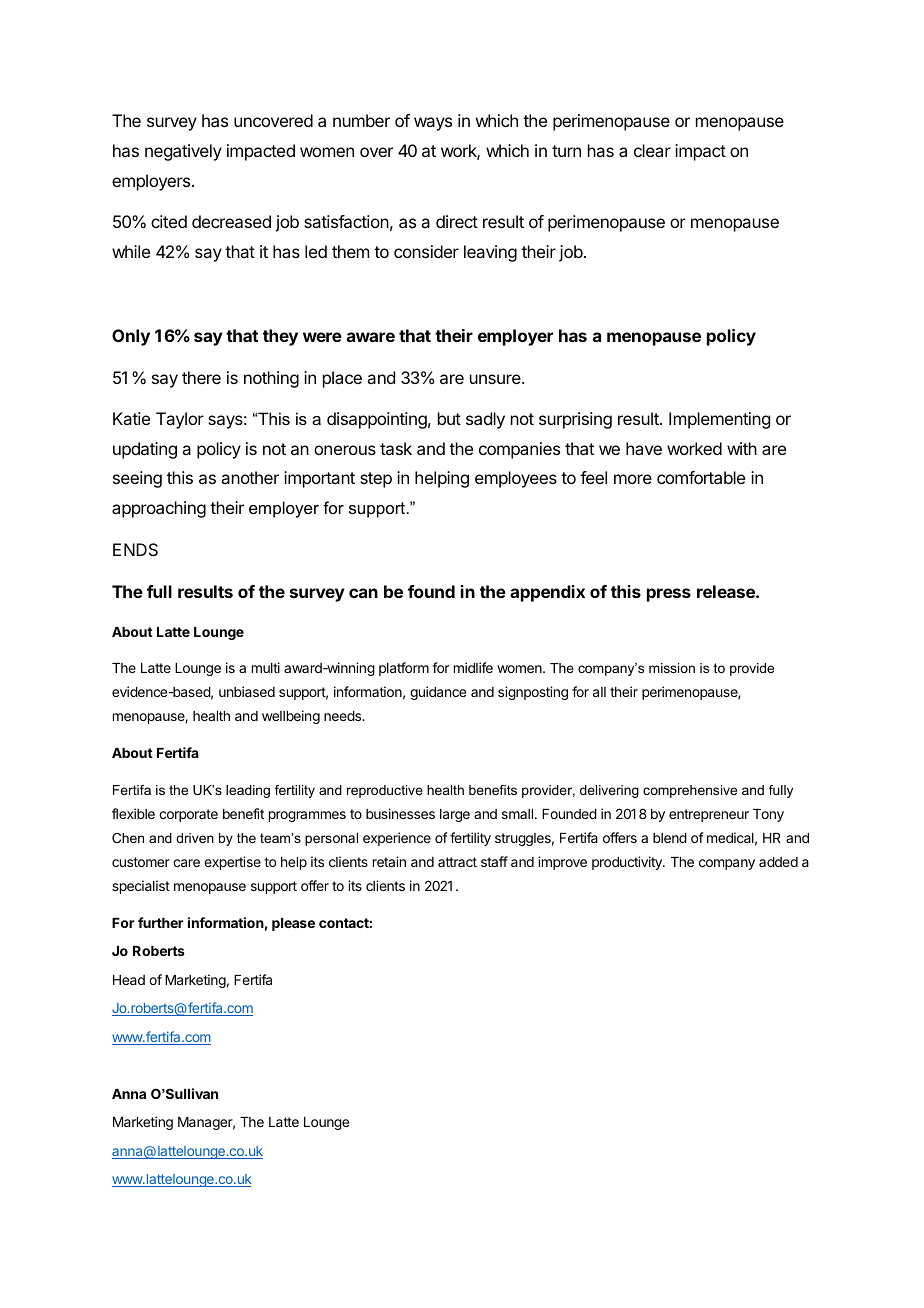 Image resolution: width=924 pixels, height=1308 pixels. Describe the element at coordinates (628, 863) in the screenshot. I see `productivity` at that location.
